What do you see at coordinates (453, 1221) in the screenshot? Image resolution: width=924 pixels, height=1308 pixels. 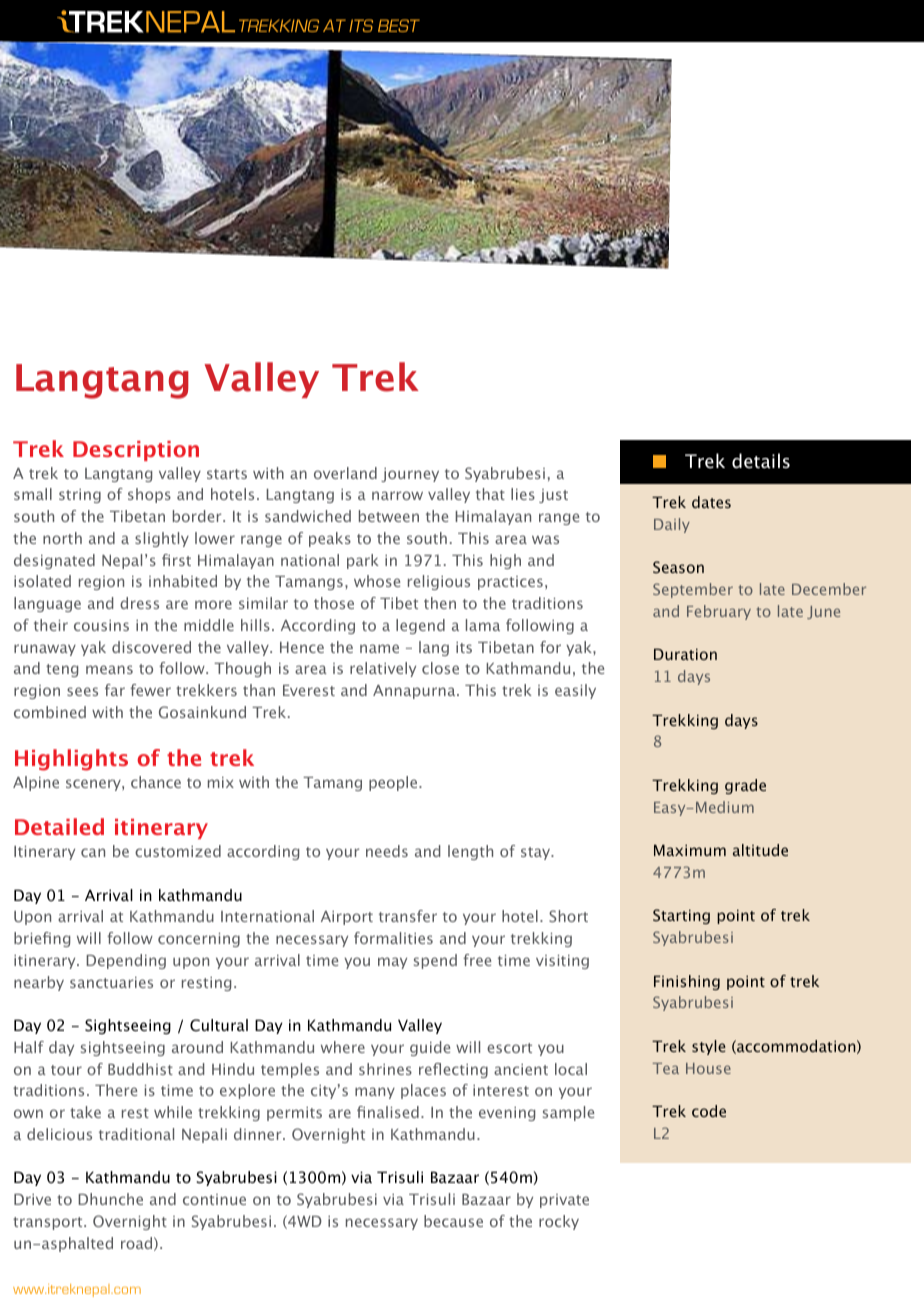 I see `because` at bounding box center [453, 1221].
